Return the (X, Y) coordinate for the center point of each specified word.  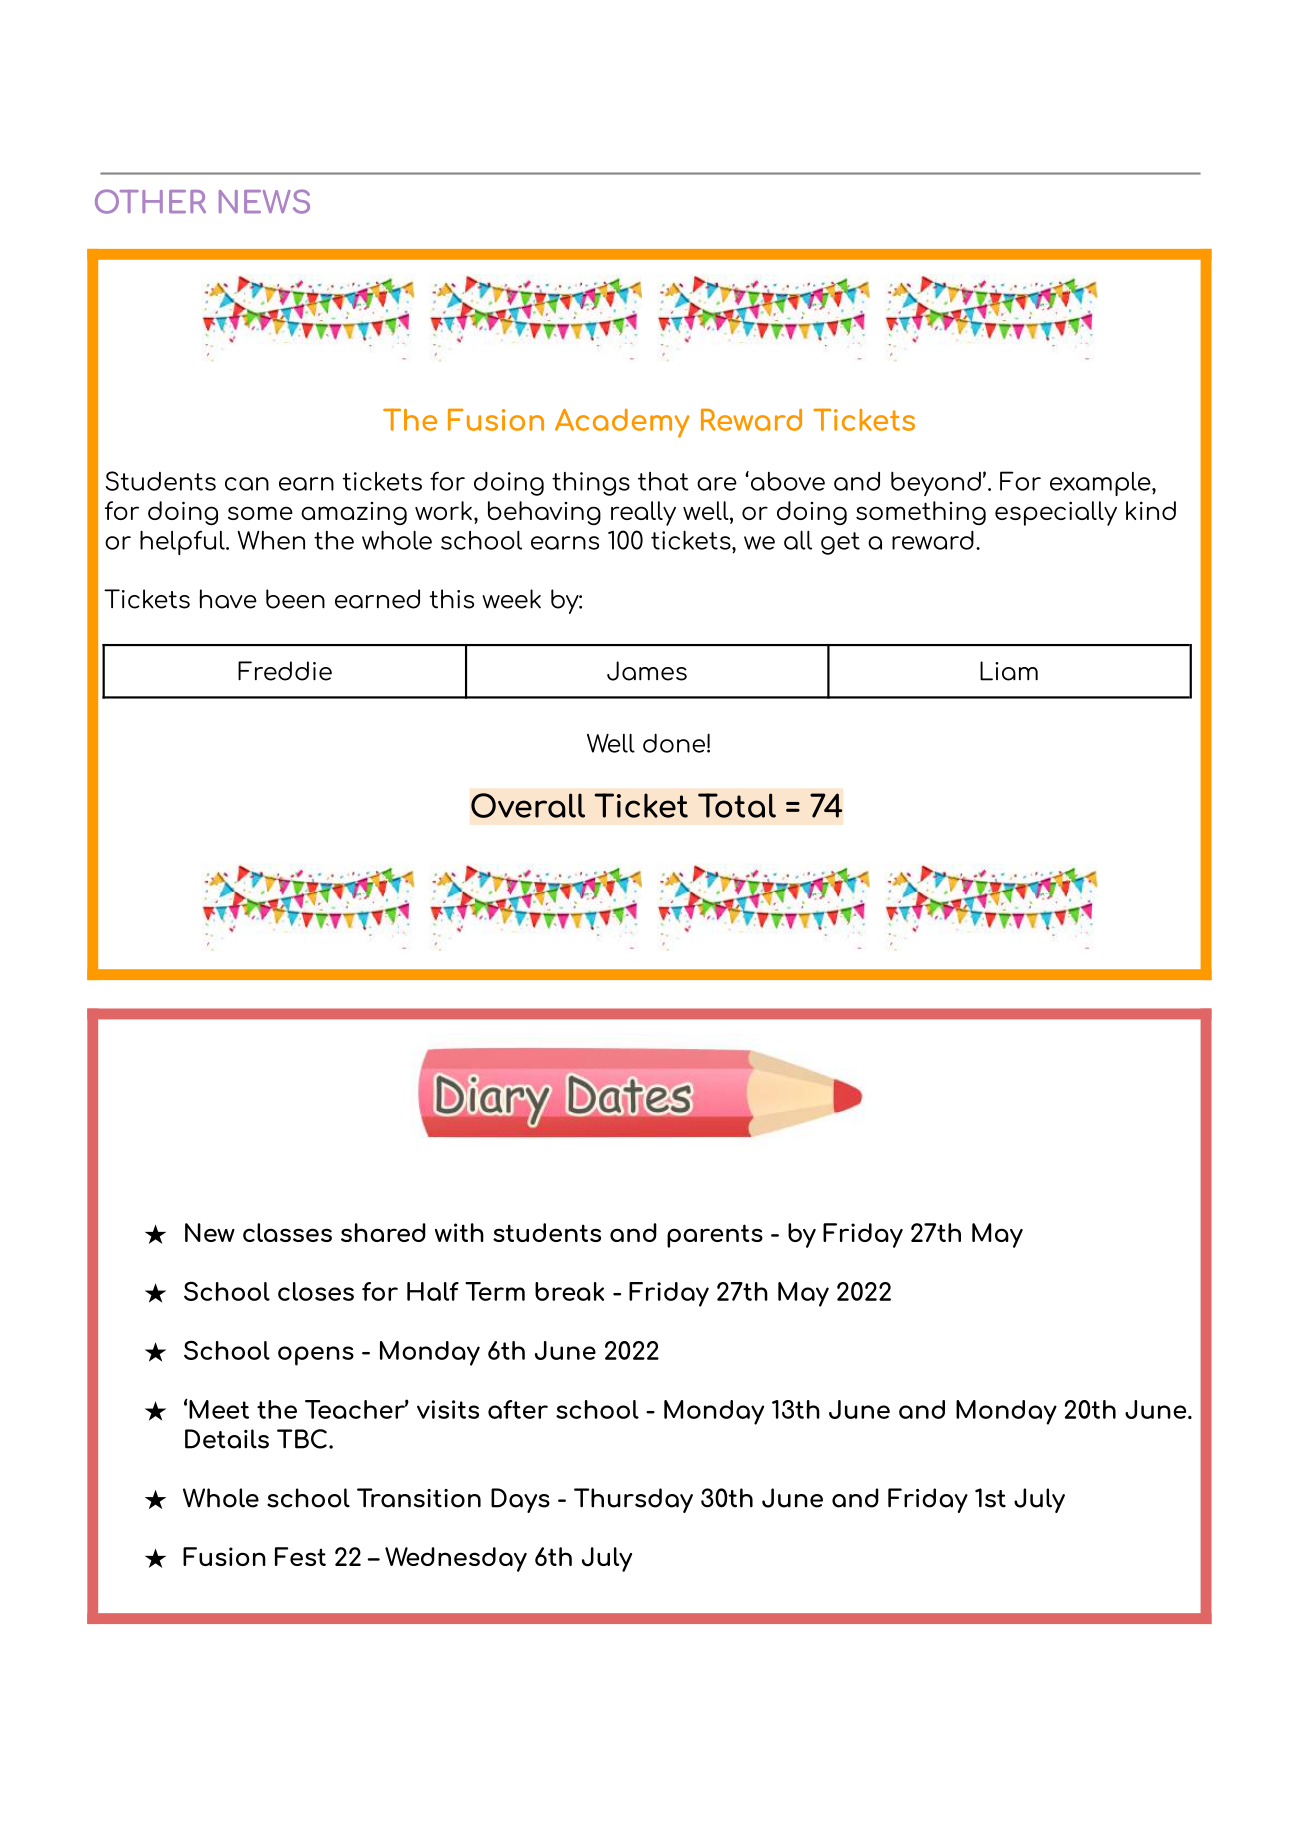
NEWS (264, 201)
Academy (622, 423)
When (271, 540)
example (1101, 484)
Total (737, 805)
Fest (300, 1556)
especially (1056, 513)
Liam (1009, 671)
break (569, 1291)
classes (287, 1232)
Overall (528, 805)
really (643, 513)
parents (715, 1236)
